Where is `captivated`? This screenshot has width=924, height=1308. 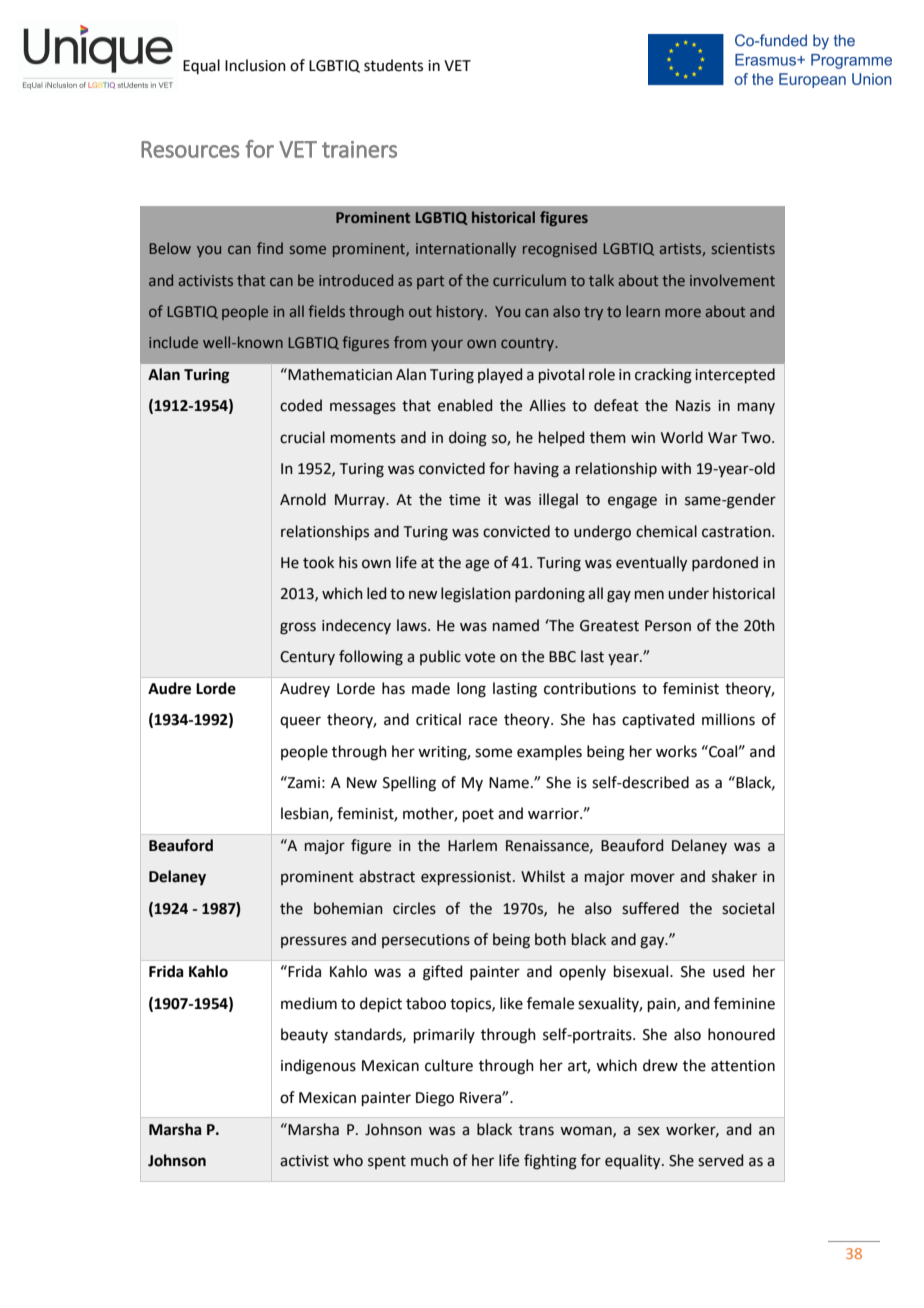
captivated is located at coordinates (658, 720).
